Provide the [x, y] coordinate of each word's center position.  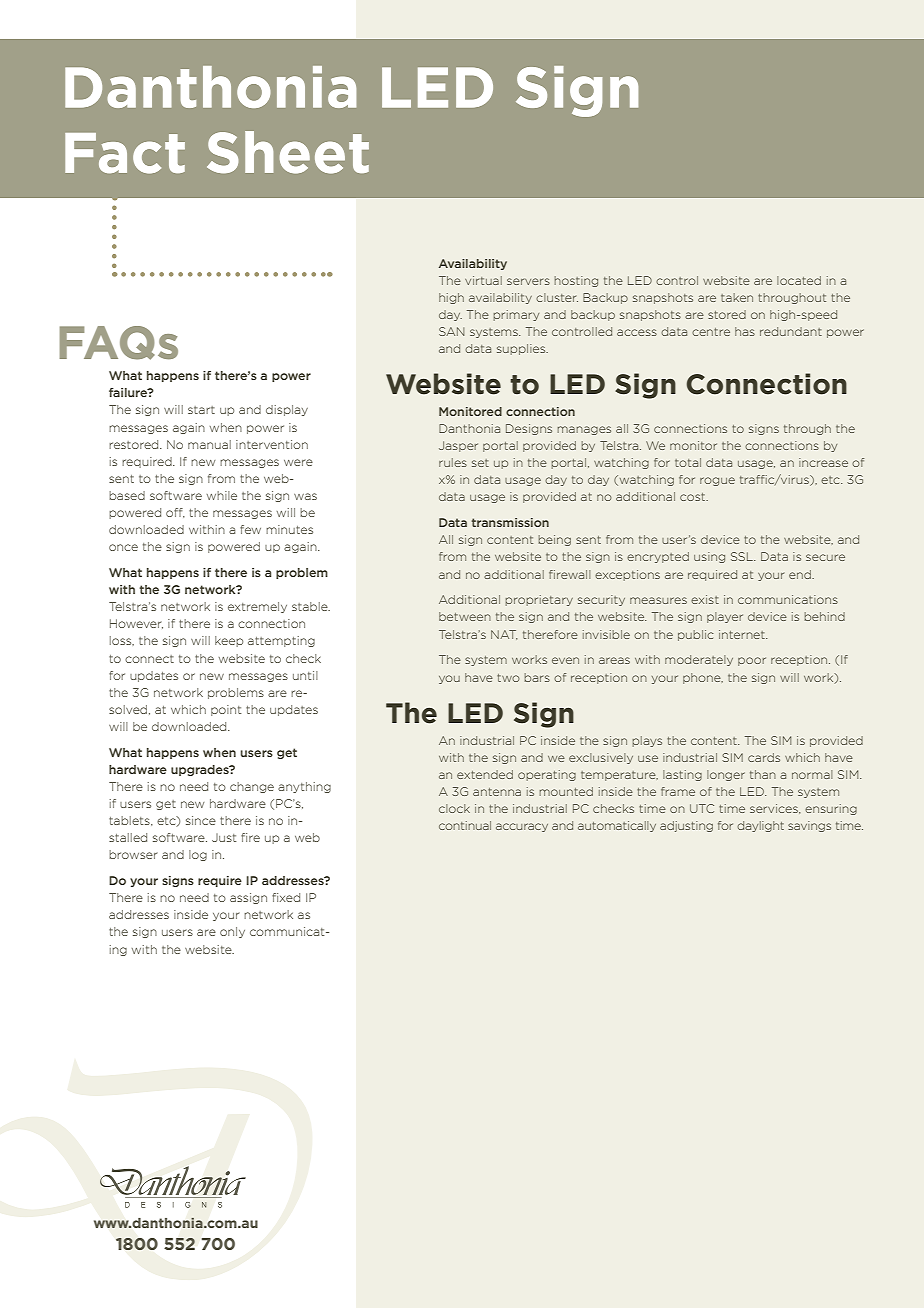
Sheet [288, 152]
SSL [743, 556]
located [799, 280]
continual [465, 825]
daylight [760, 826]
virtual [483, 280]
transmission [510, 522]
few [250, 529]
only [232, 932]
